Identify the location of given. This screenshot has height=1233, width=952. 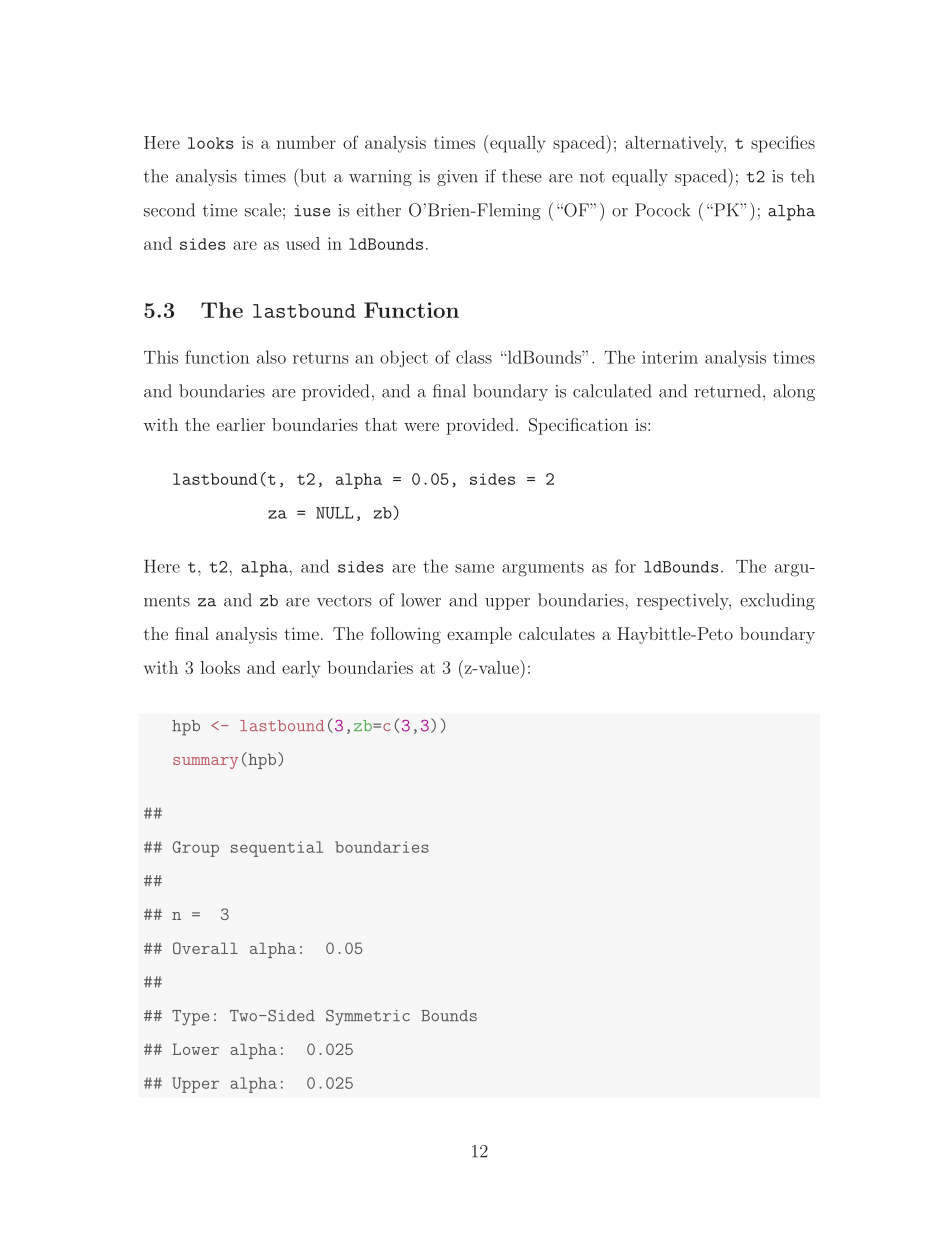
(457, 178).
